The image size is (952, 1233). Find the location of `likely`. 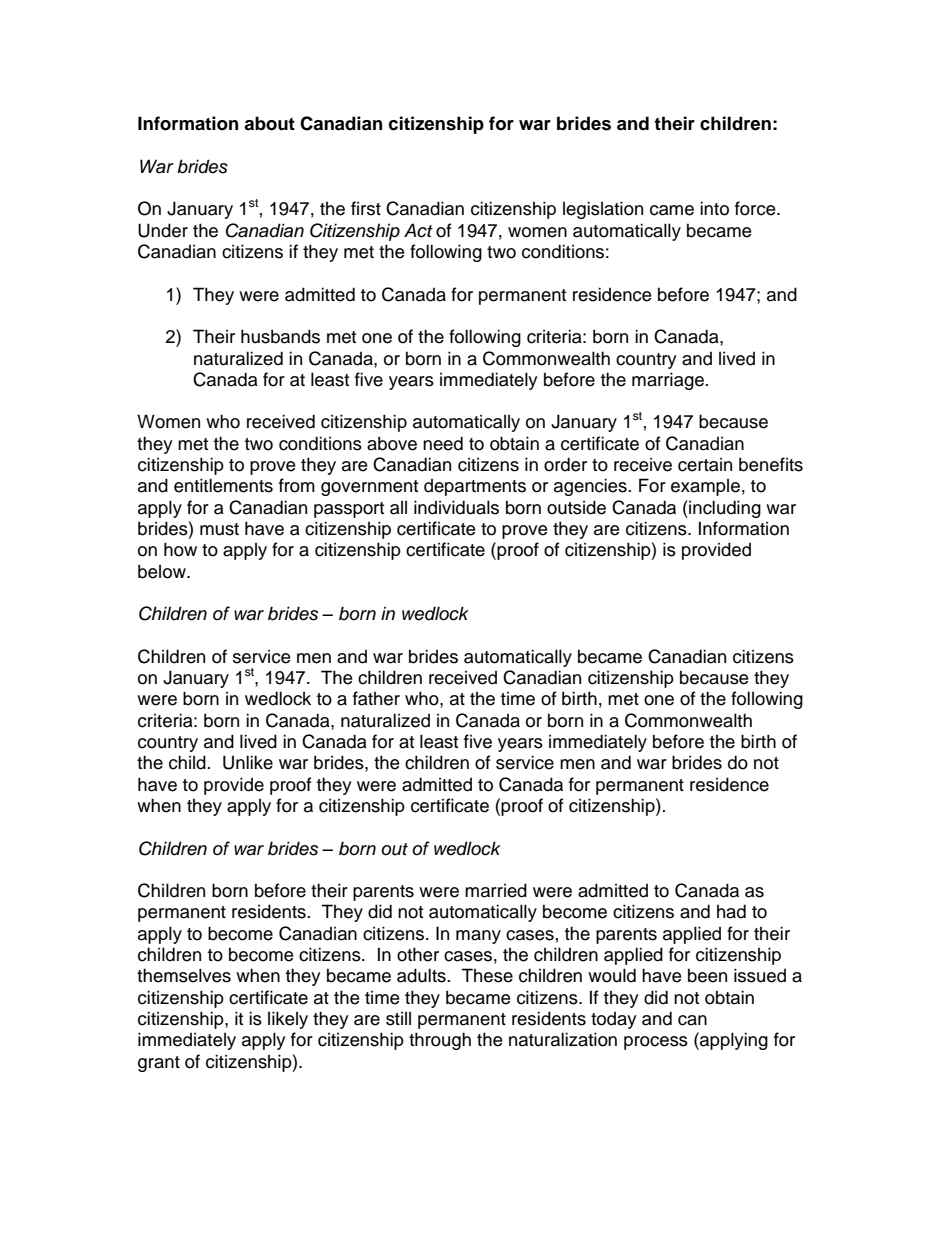

likely is located at coordinates (288, 1020).
